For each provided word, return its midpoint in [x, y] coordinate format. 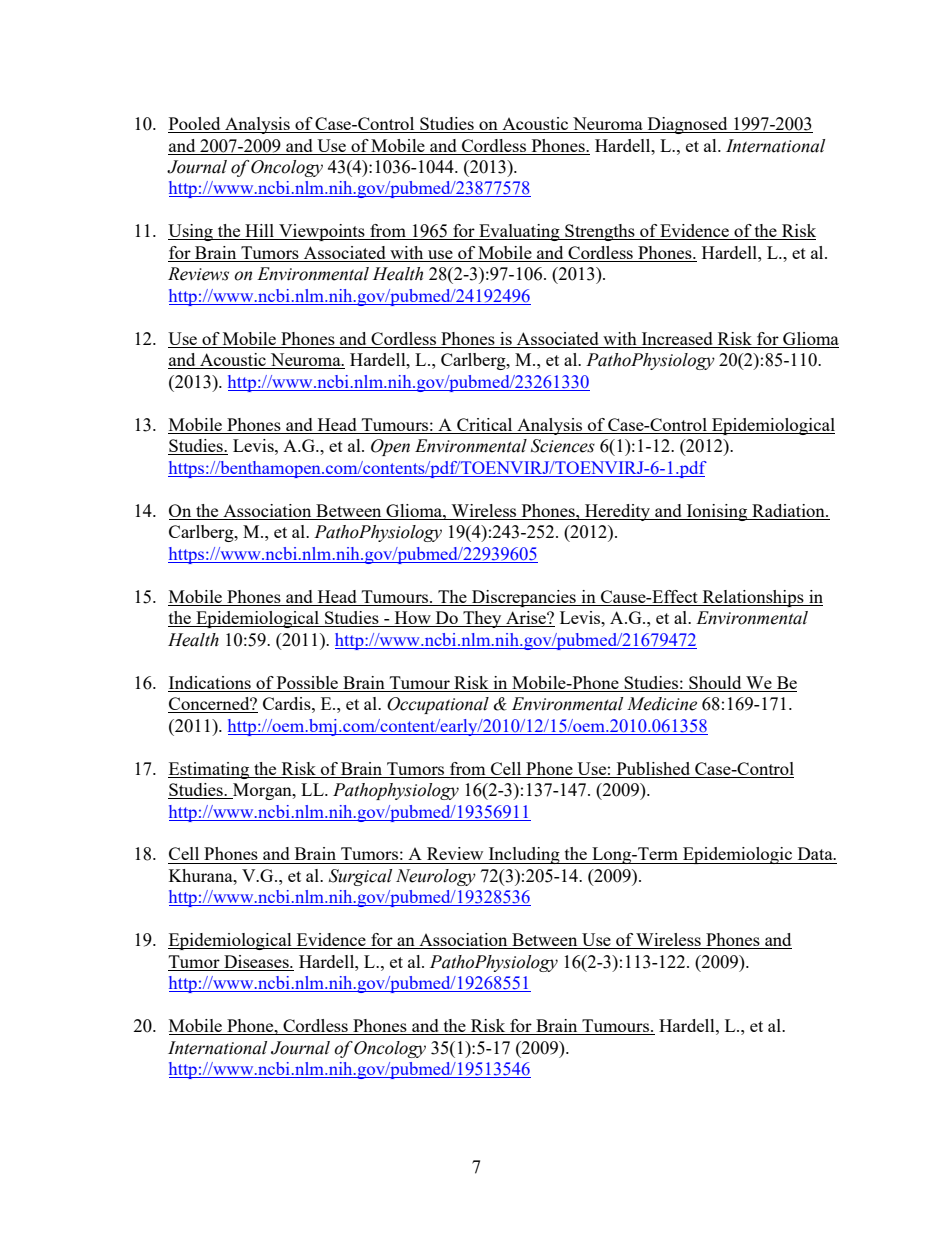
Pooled [195, 125]
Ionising [717, 512]
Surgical [360, 877]
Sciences [563, 446]
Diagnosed [687, 125]
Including [524, 855]
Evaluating [519, 232]
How [412, 619]
